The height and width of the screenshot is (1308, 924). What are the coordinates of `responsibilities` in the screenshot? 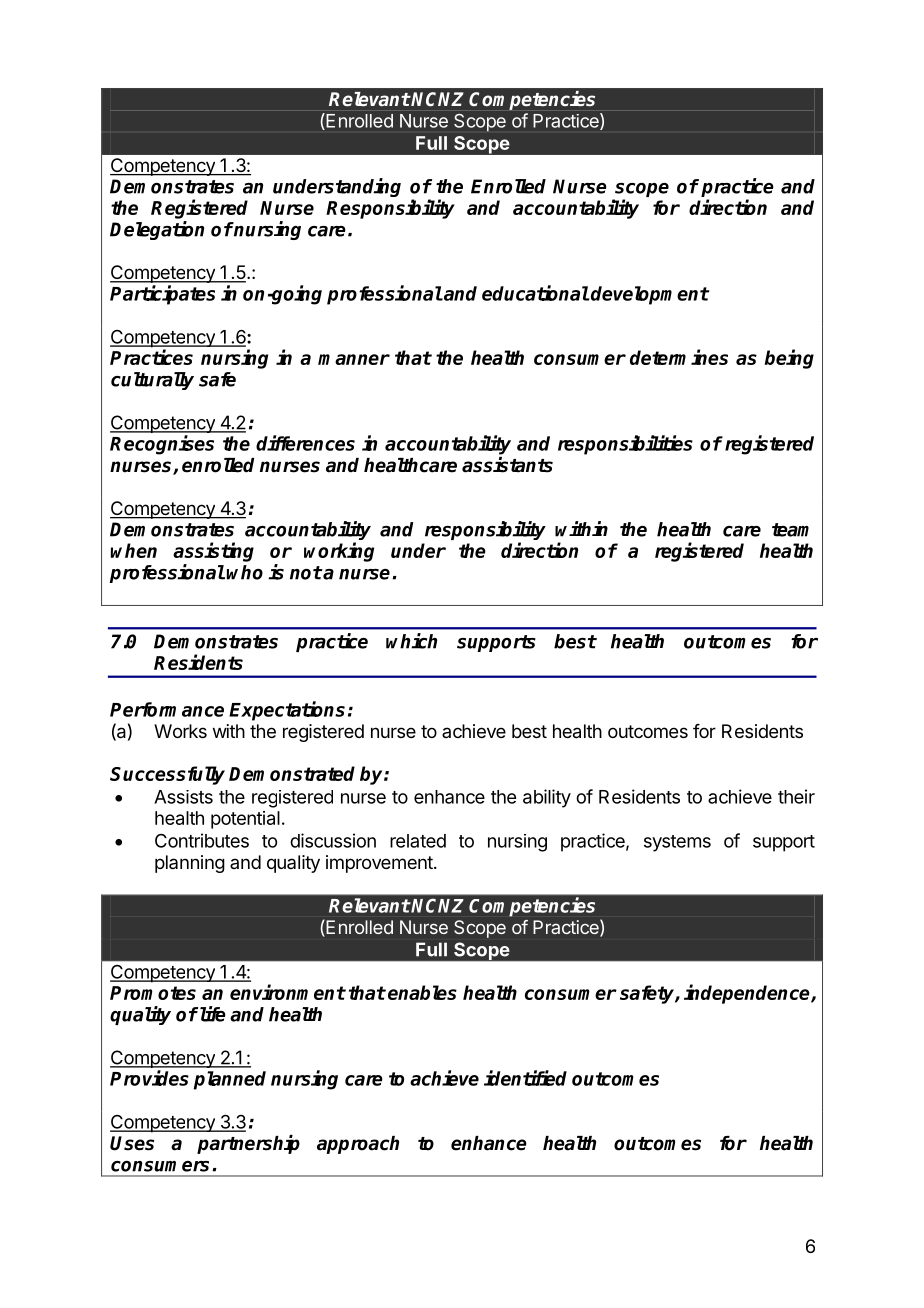 It's located at (625, 445).
